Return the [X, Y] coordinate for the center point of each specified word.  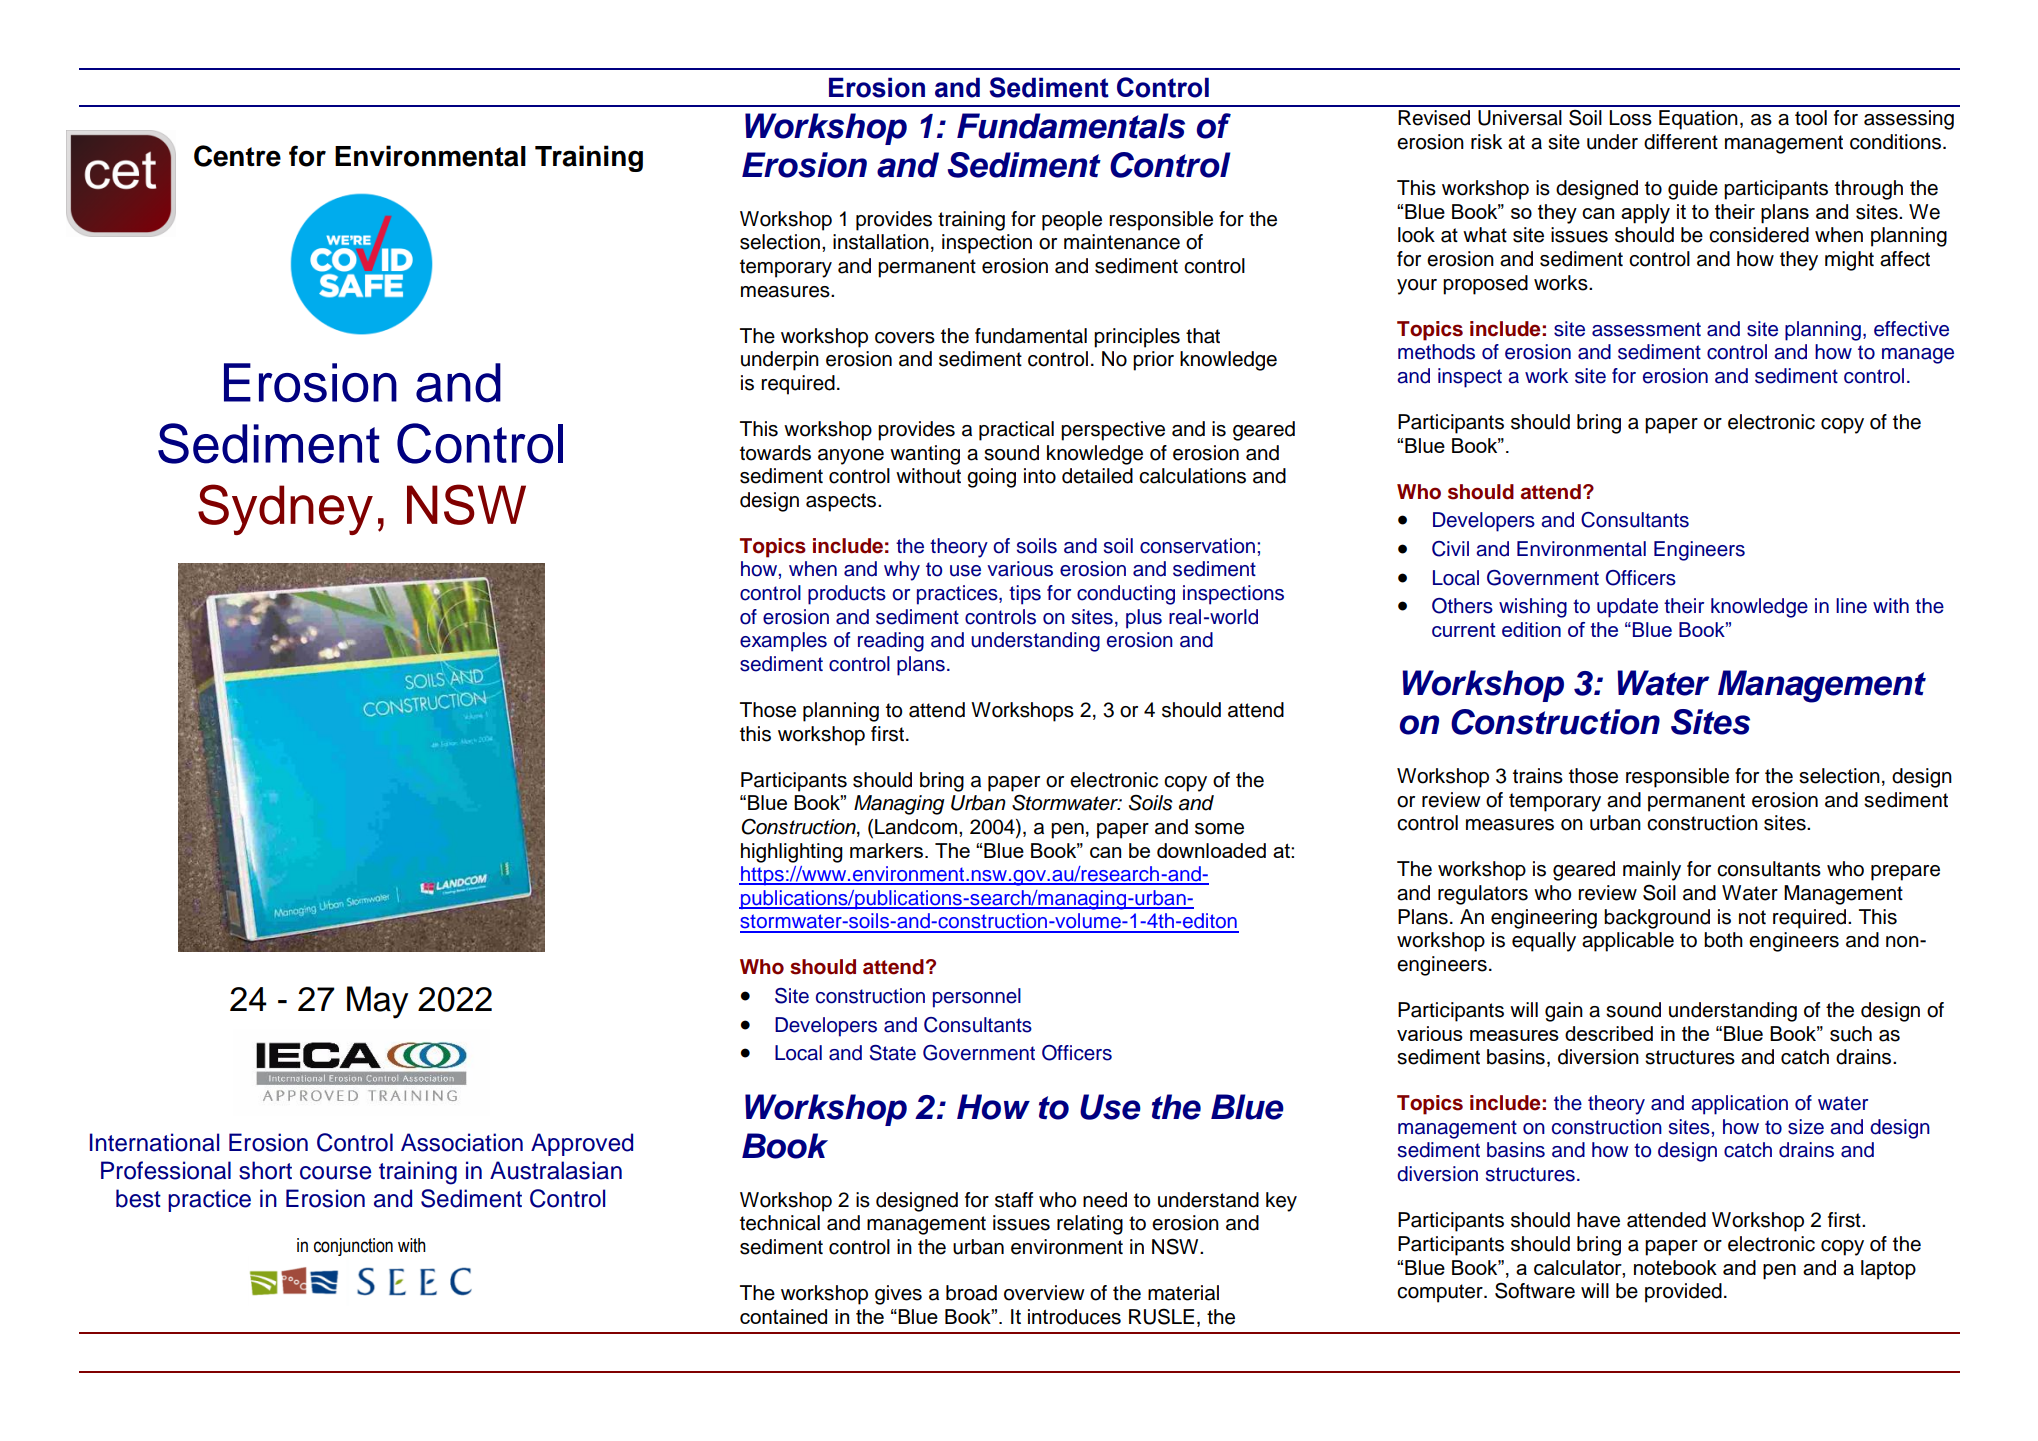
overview [1044, 1293]
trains [1538, 776]
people [1072, 221]
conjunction [353, 1247]
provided [1683, 1293]
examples [783, 642]
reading [891, 642]
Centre [237, 156]
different [1681, 142]
